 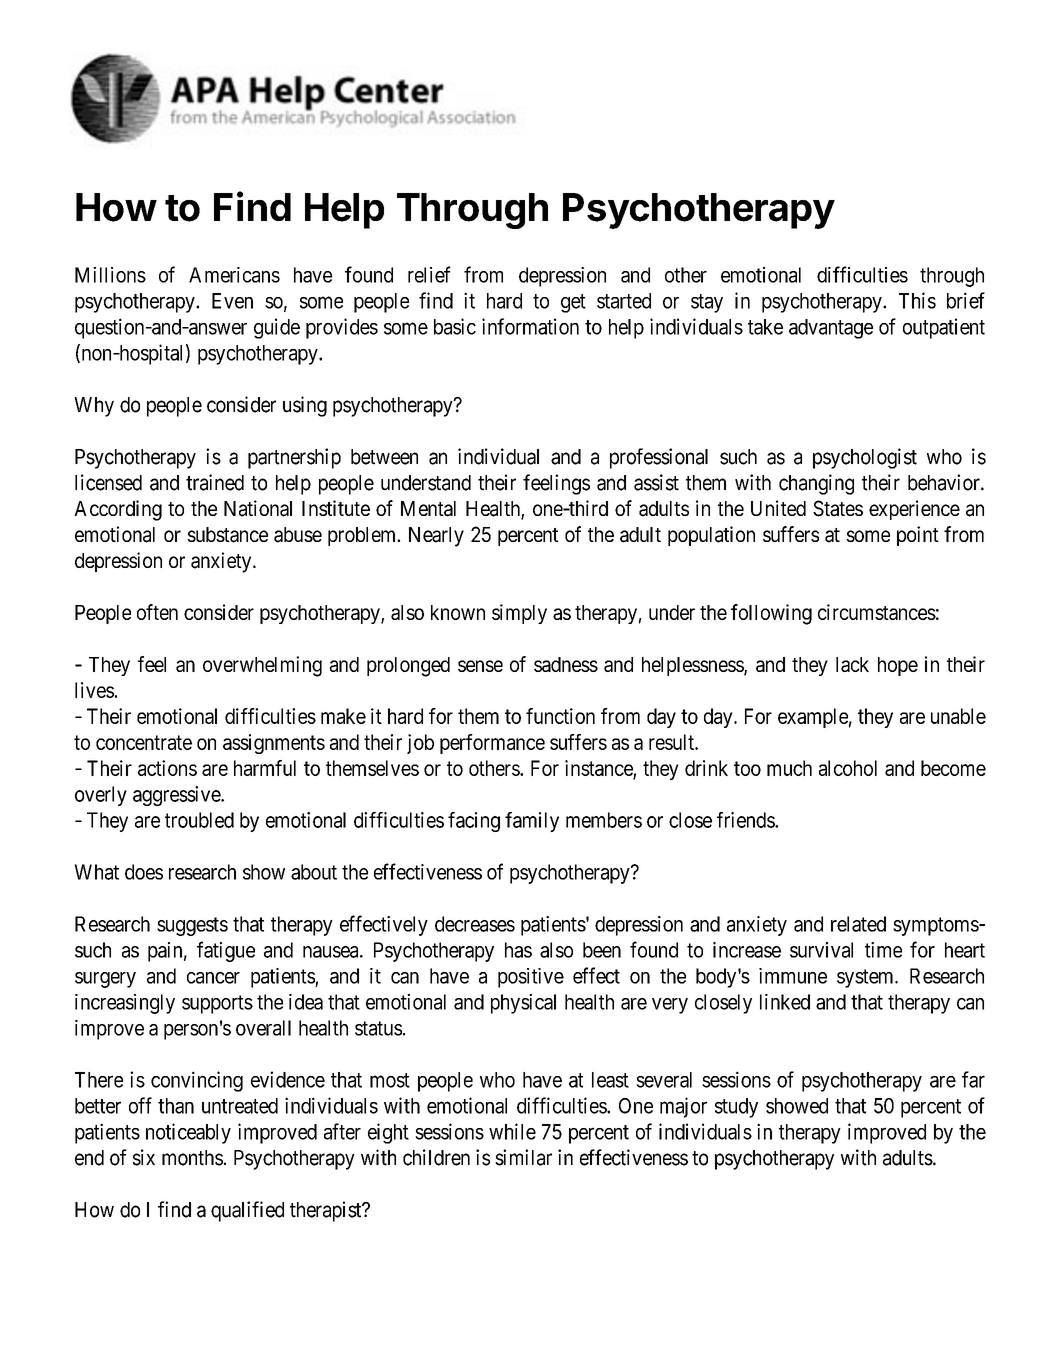 What do you see at coordinates (492, 744) in the document?
I see `performance` at bounding box center [492, 744].
